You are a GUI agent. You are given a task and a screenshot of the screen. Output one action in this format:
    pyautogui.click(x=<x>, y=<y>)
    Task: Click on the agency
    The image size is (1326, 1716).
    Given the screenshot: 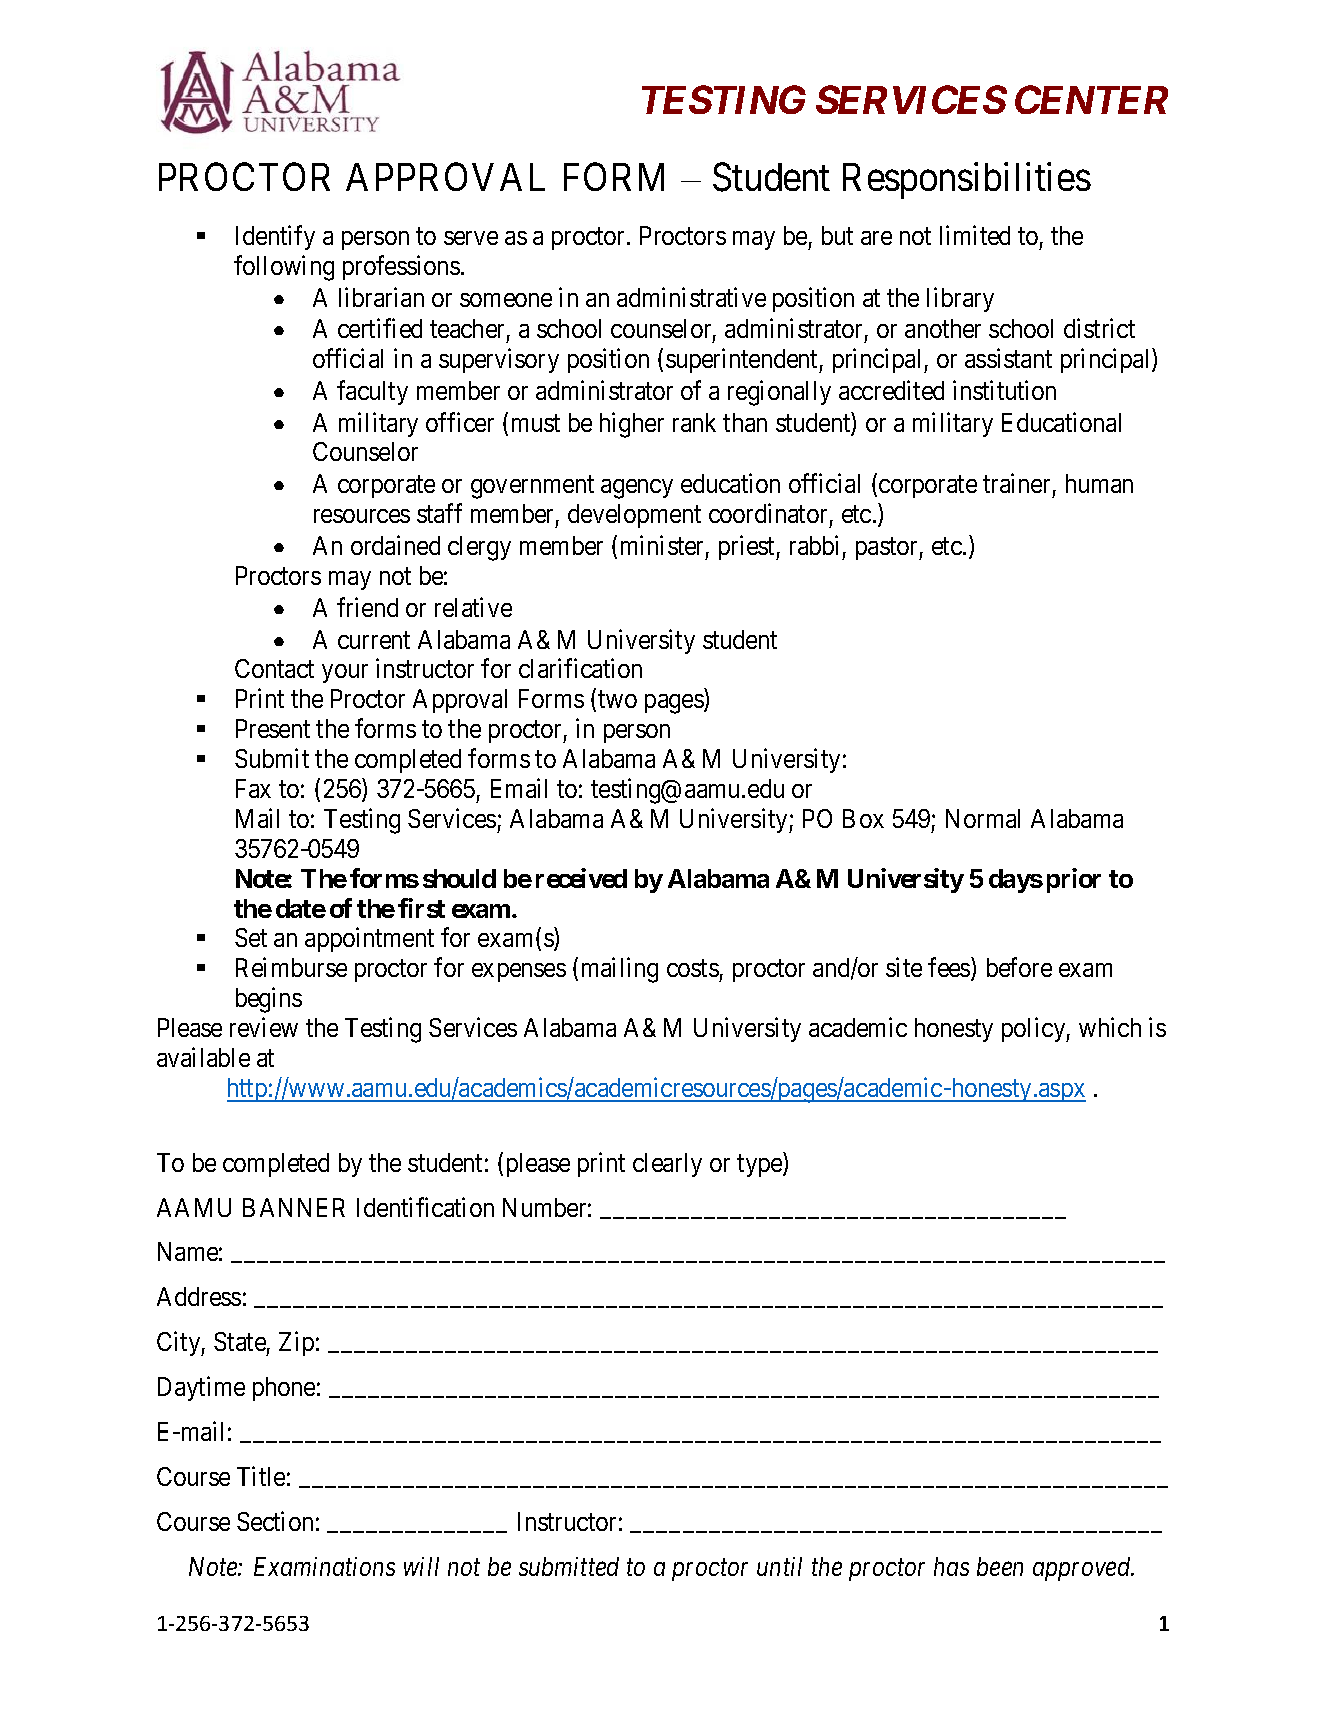 What is the action you would take?
    pyautogui.click(x=637, y=489)
